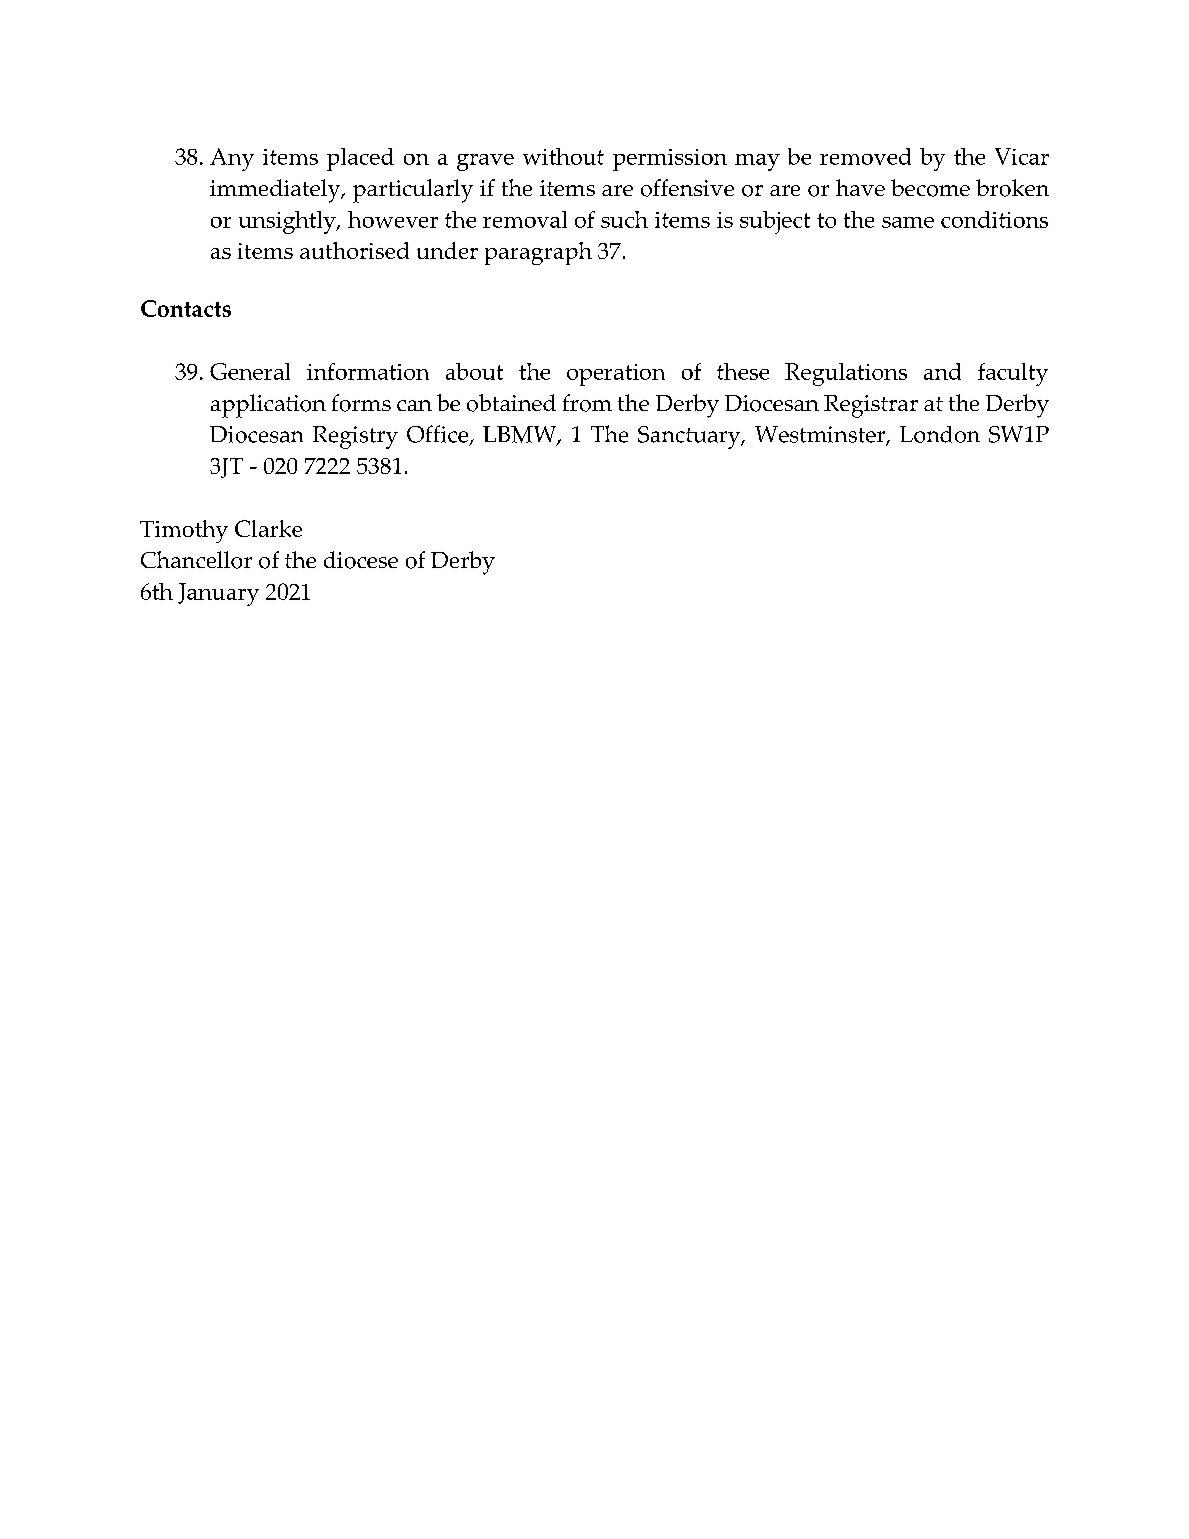  Describe the element at coordinates (563, 156) in the screenshot. I see `without` at that location.
